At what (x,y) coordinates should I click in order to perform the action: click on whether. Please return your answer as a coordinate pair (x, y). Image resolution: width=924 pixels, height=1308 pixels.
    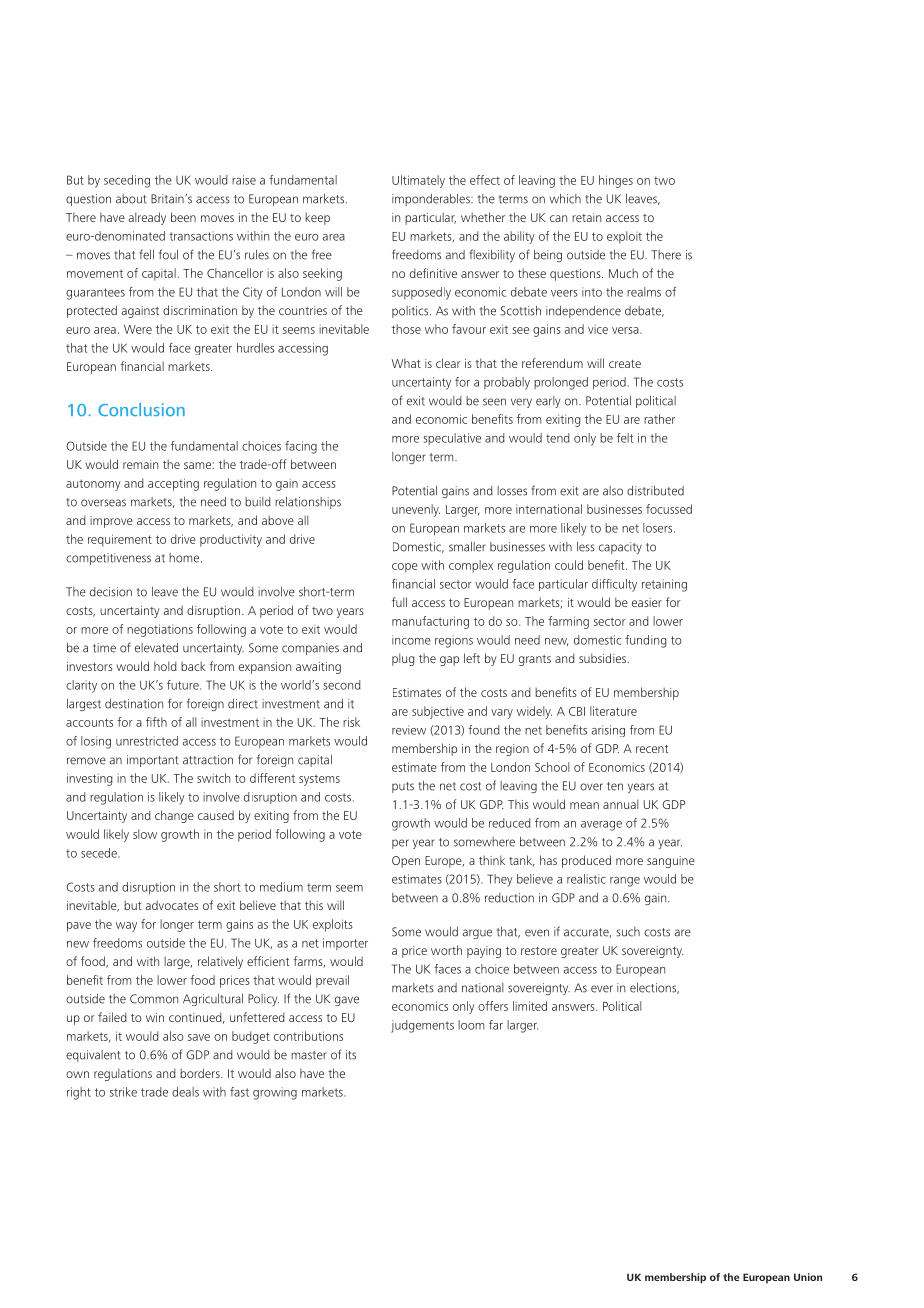
    Looking at the image, I should click on (483, 217).
